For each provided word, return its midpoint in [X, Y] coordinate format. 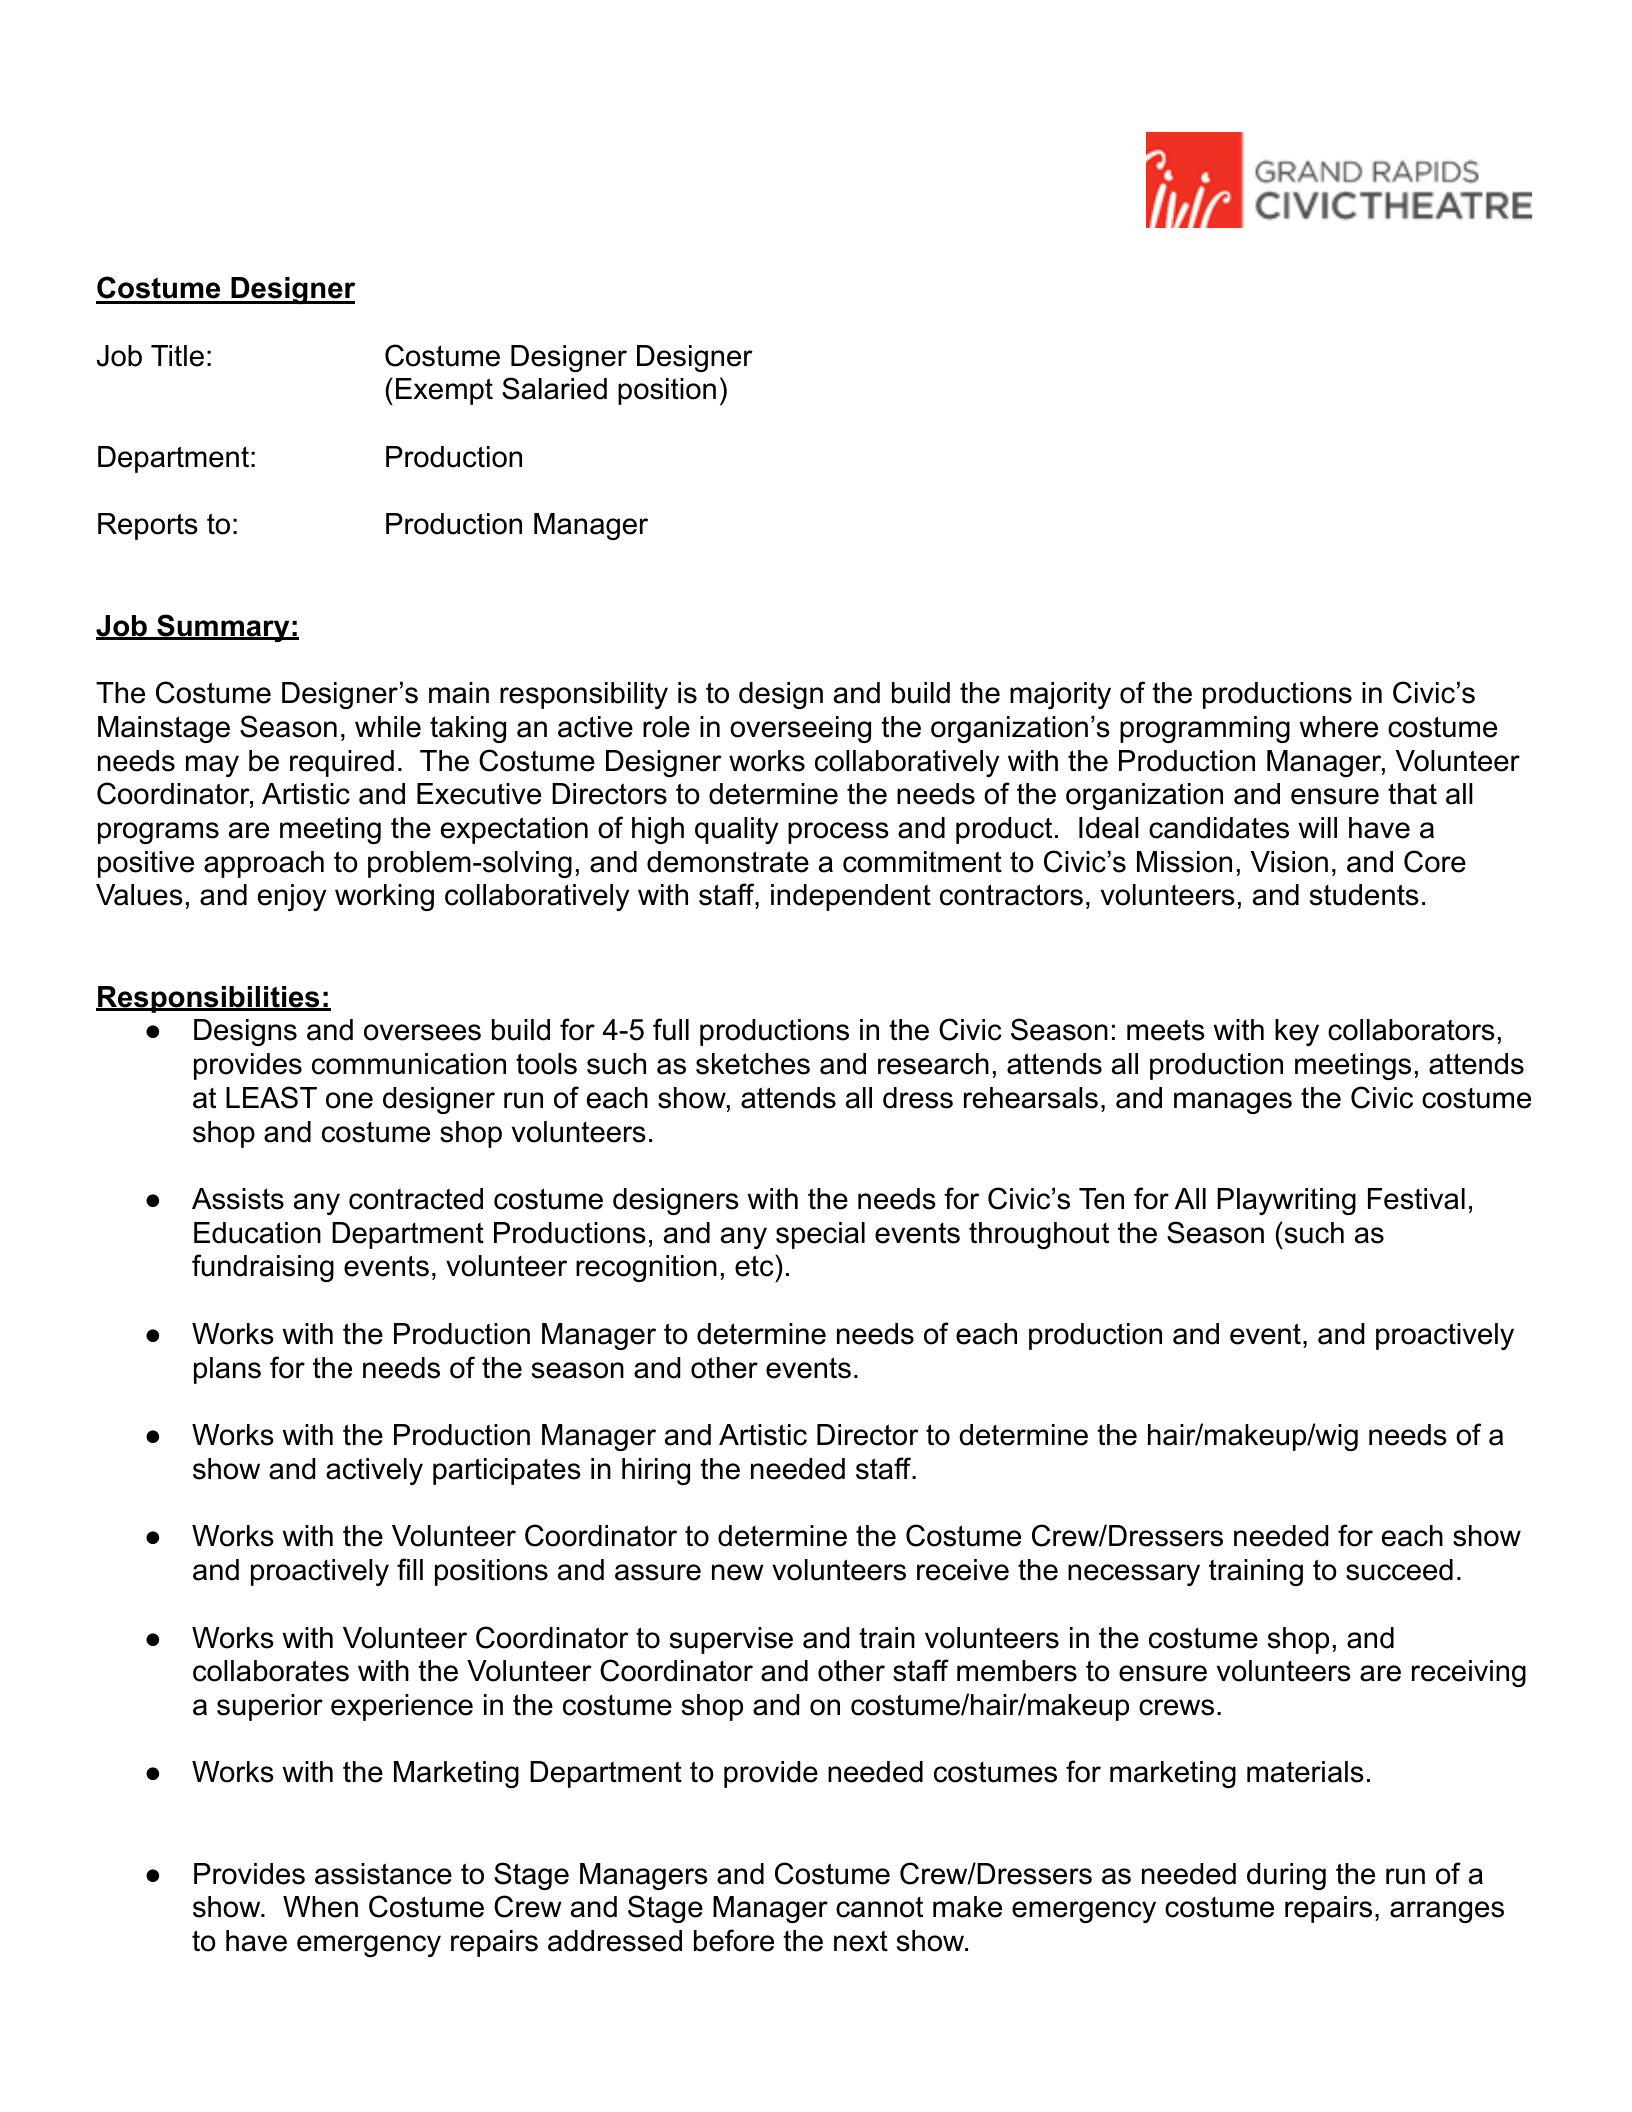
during [1286, 1876]
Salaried [554, 388]
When [320, 1907]
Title [177, 356]
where [1338, 727]
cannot [879, 1907]
